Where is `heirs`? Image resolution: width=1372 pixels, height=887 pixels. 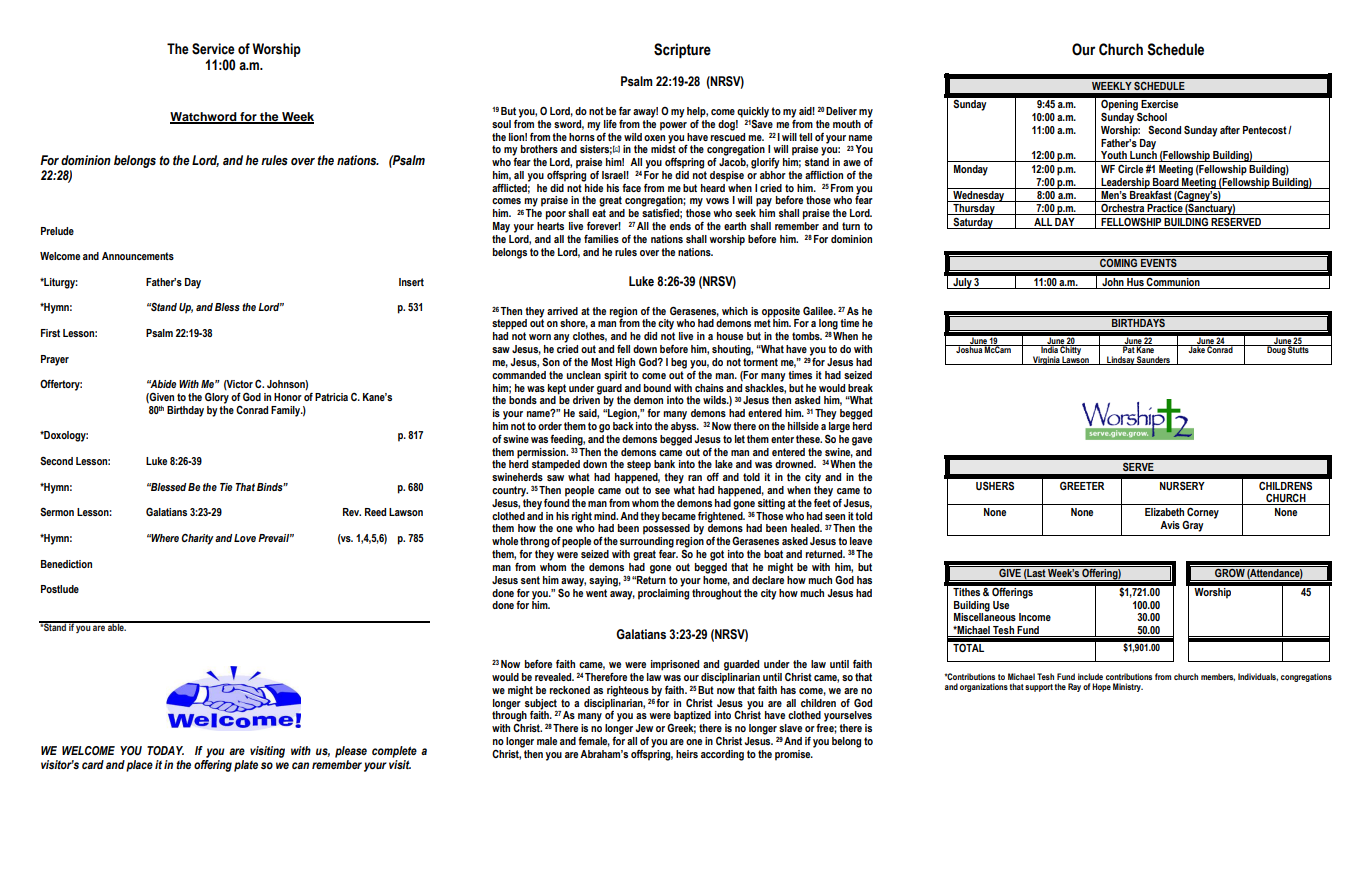
heirs is located at coordinates (687, 754).
